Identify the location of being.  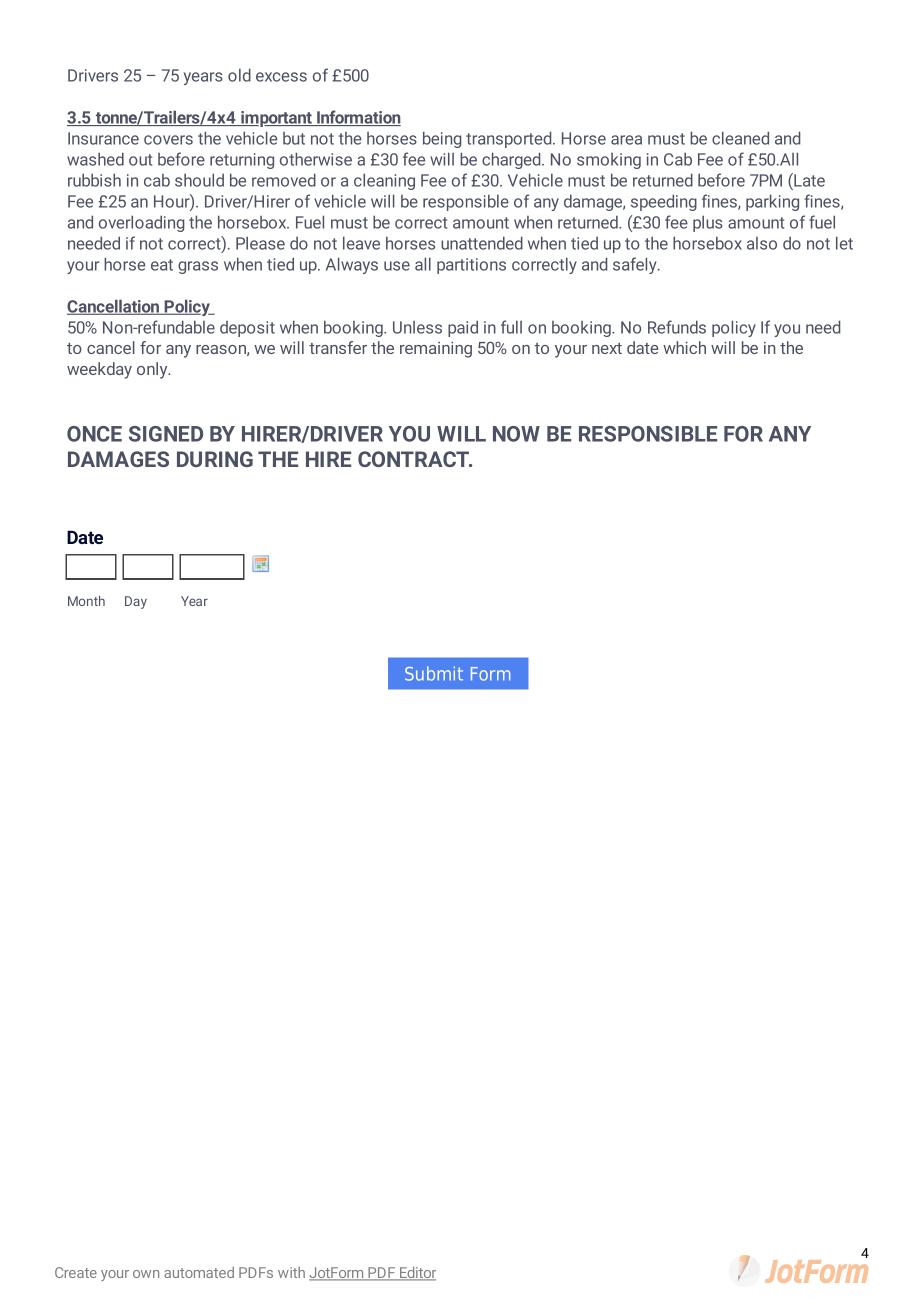
(442, 139).
